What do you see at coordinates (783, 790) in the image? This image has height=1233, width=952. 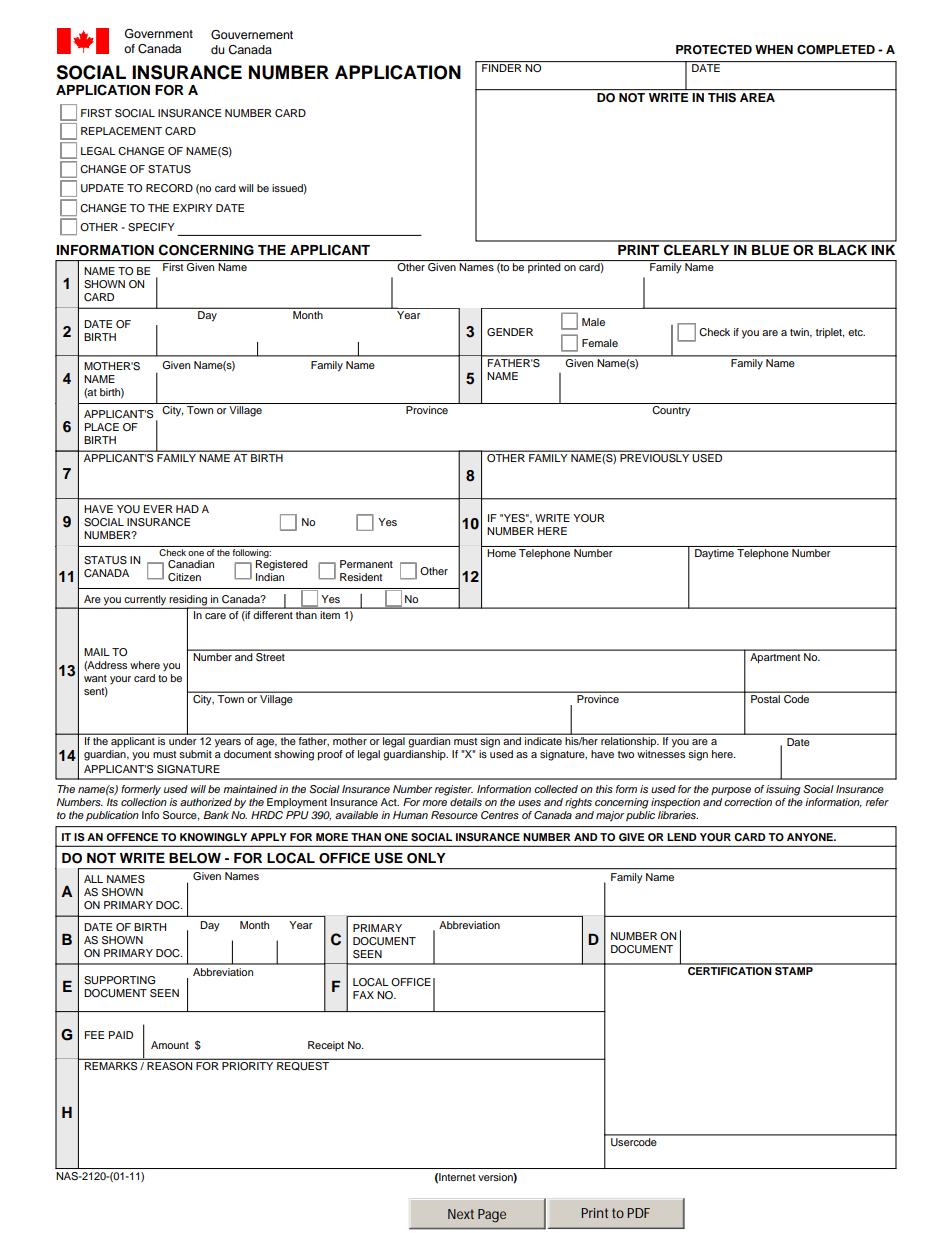 I see `issuing` at bounding box center [783, 790].
